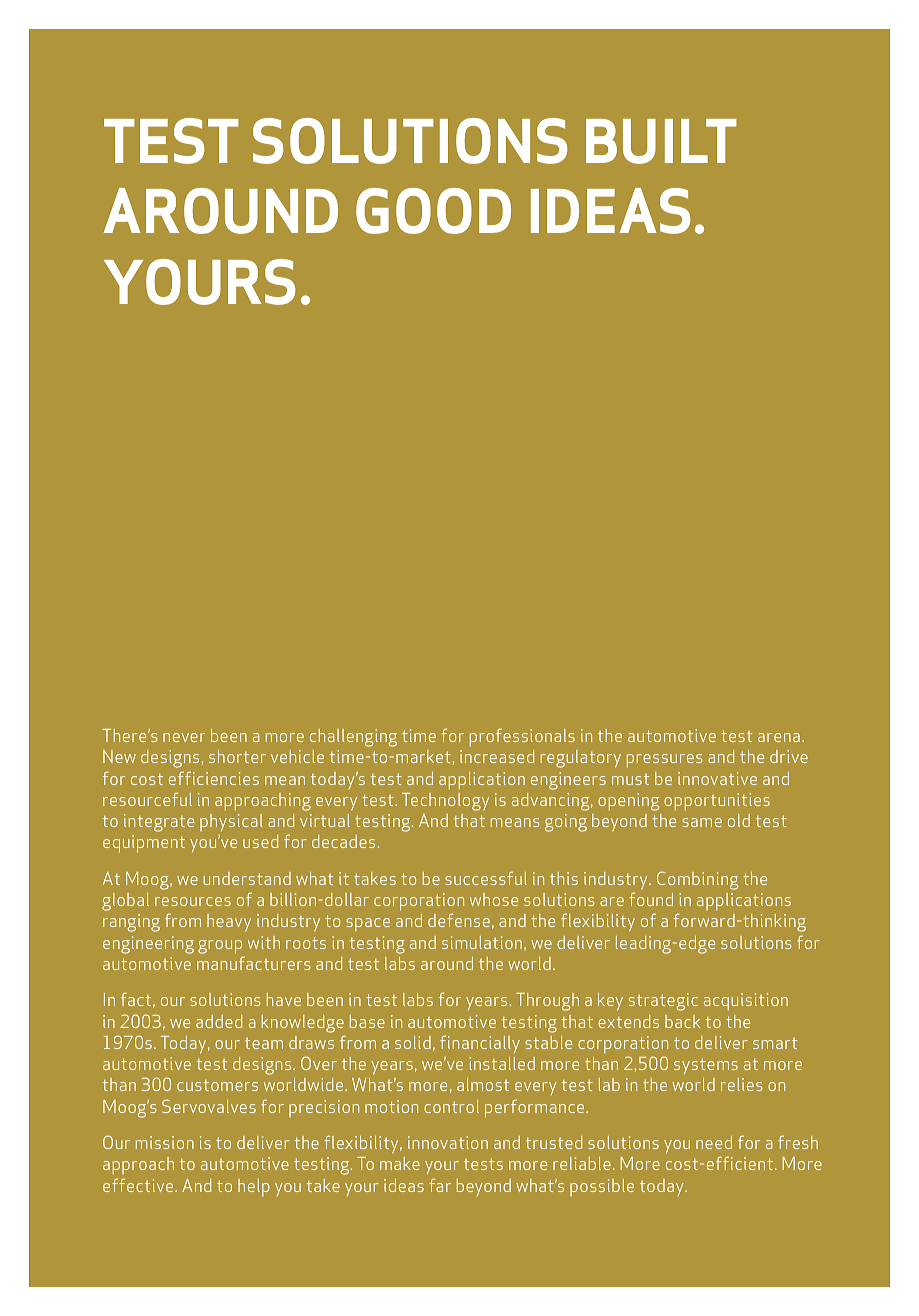  What do you see at coordinates (184, 737) in the screenshot?
I see `never` at bounding box center [184, 737].
